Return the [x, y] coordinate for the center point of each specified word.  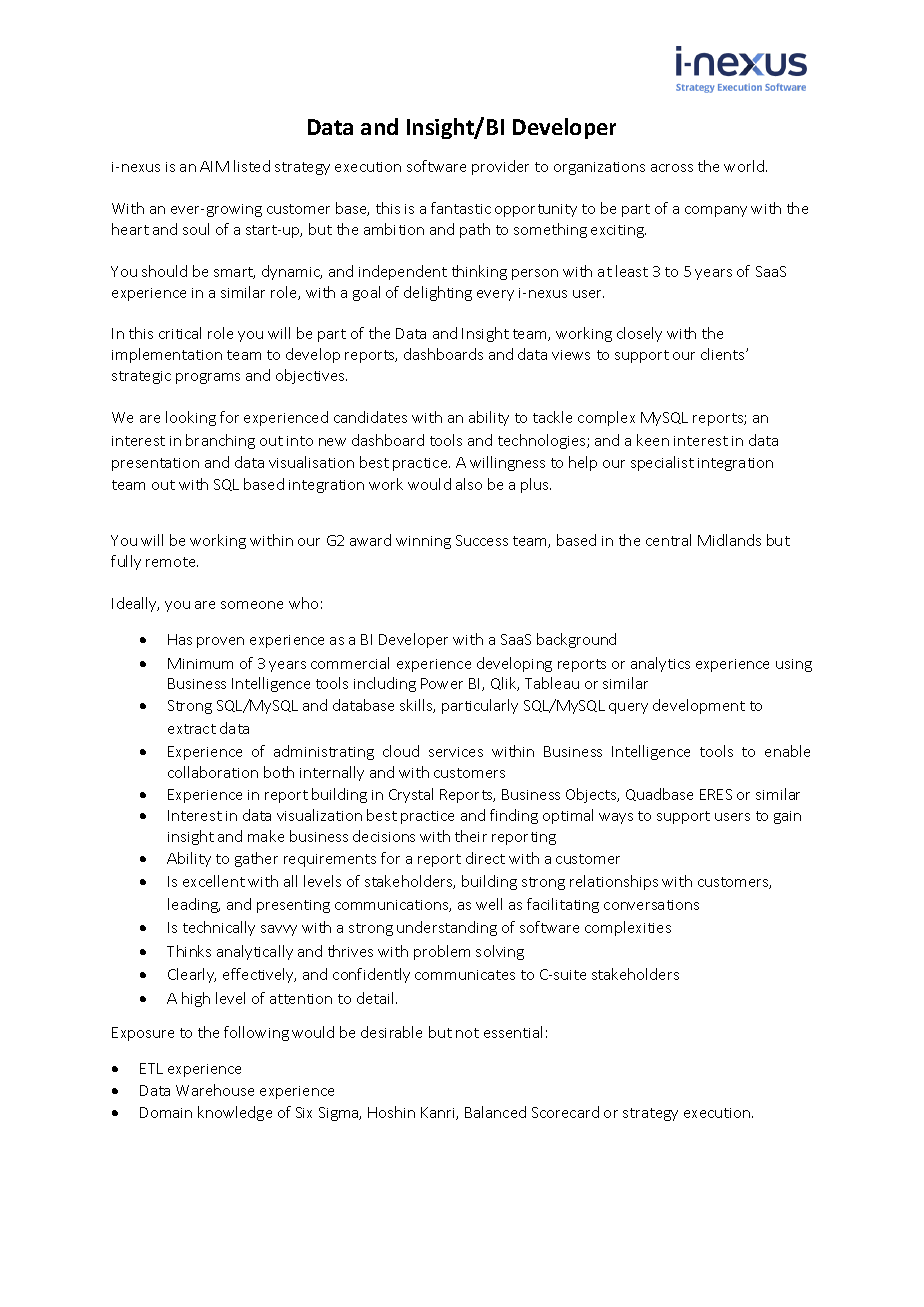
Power [442, 683]
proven [220, 642]
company [716, 211]
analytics [660, 664]
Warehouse [215, 1090]
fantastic [461, 208]
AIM [214, 166]
